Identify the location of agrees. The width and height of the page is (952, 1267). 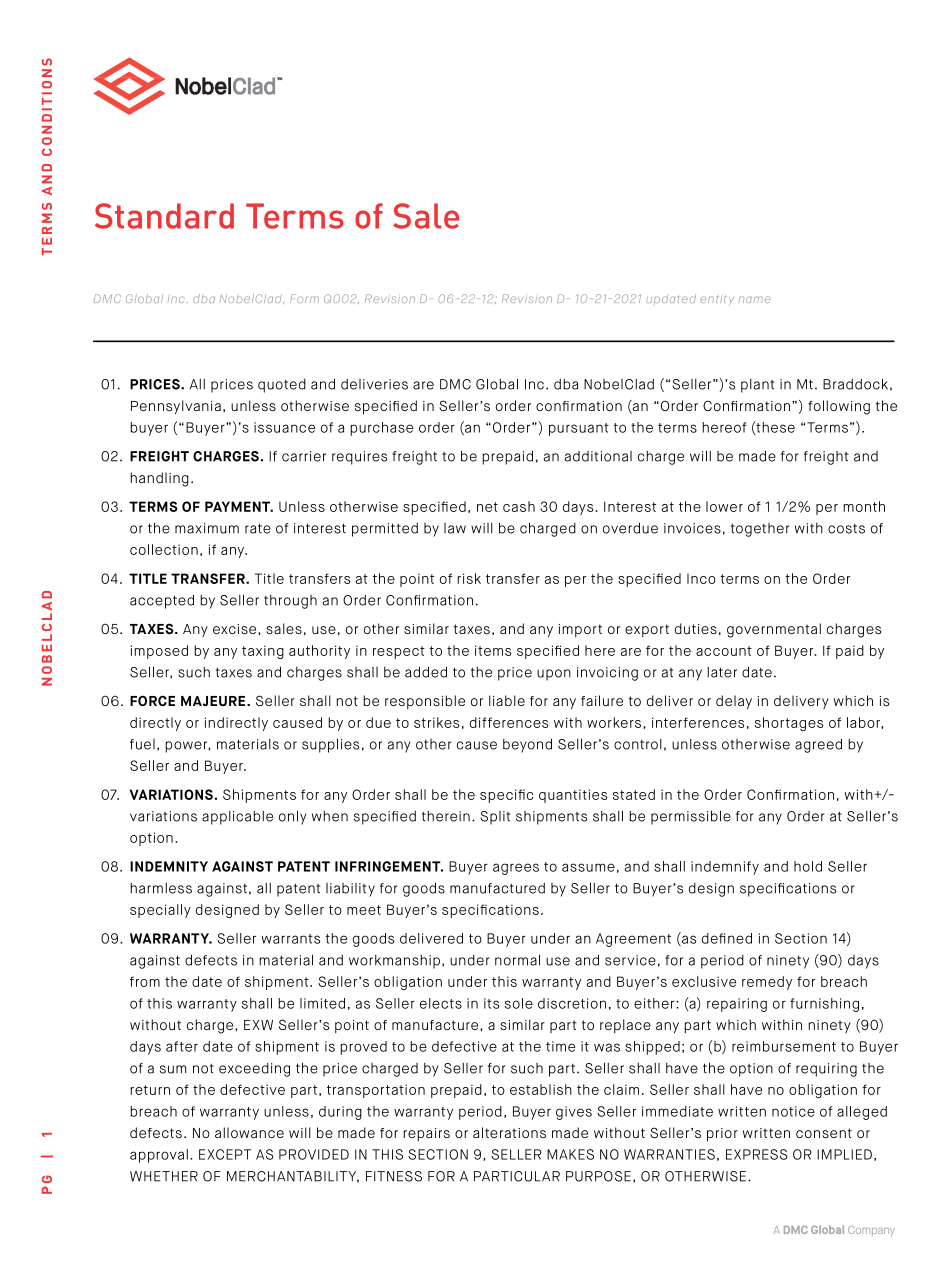
(516, 869).
